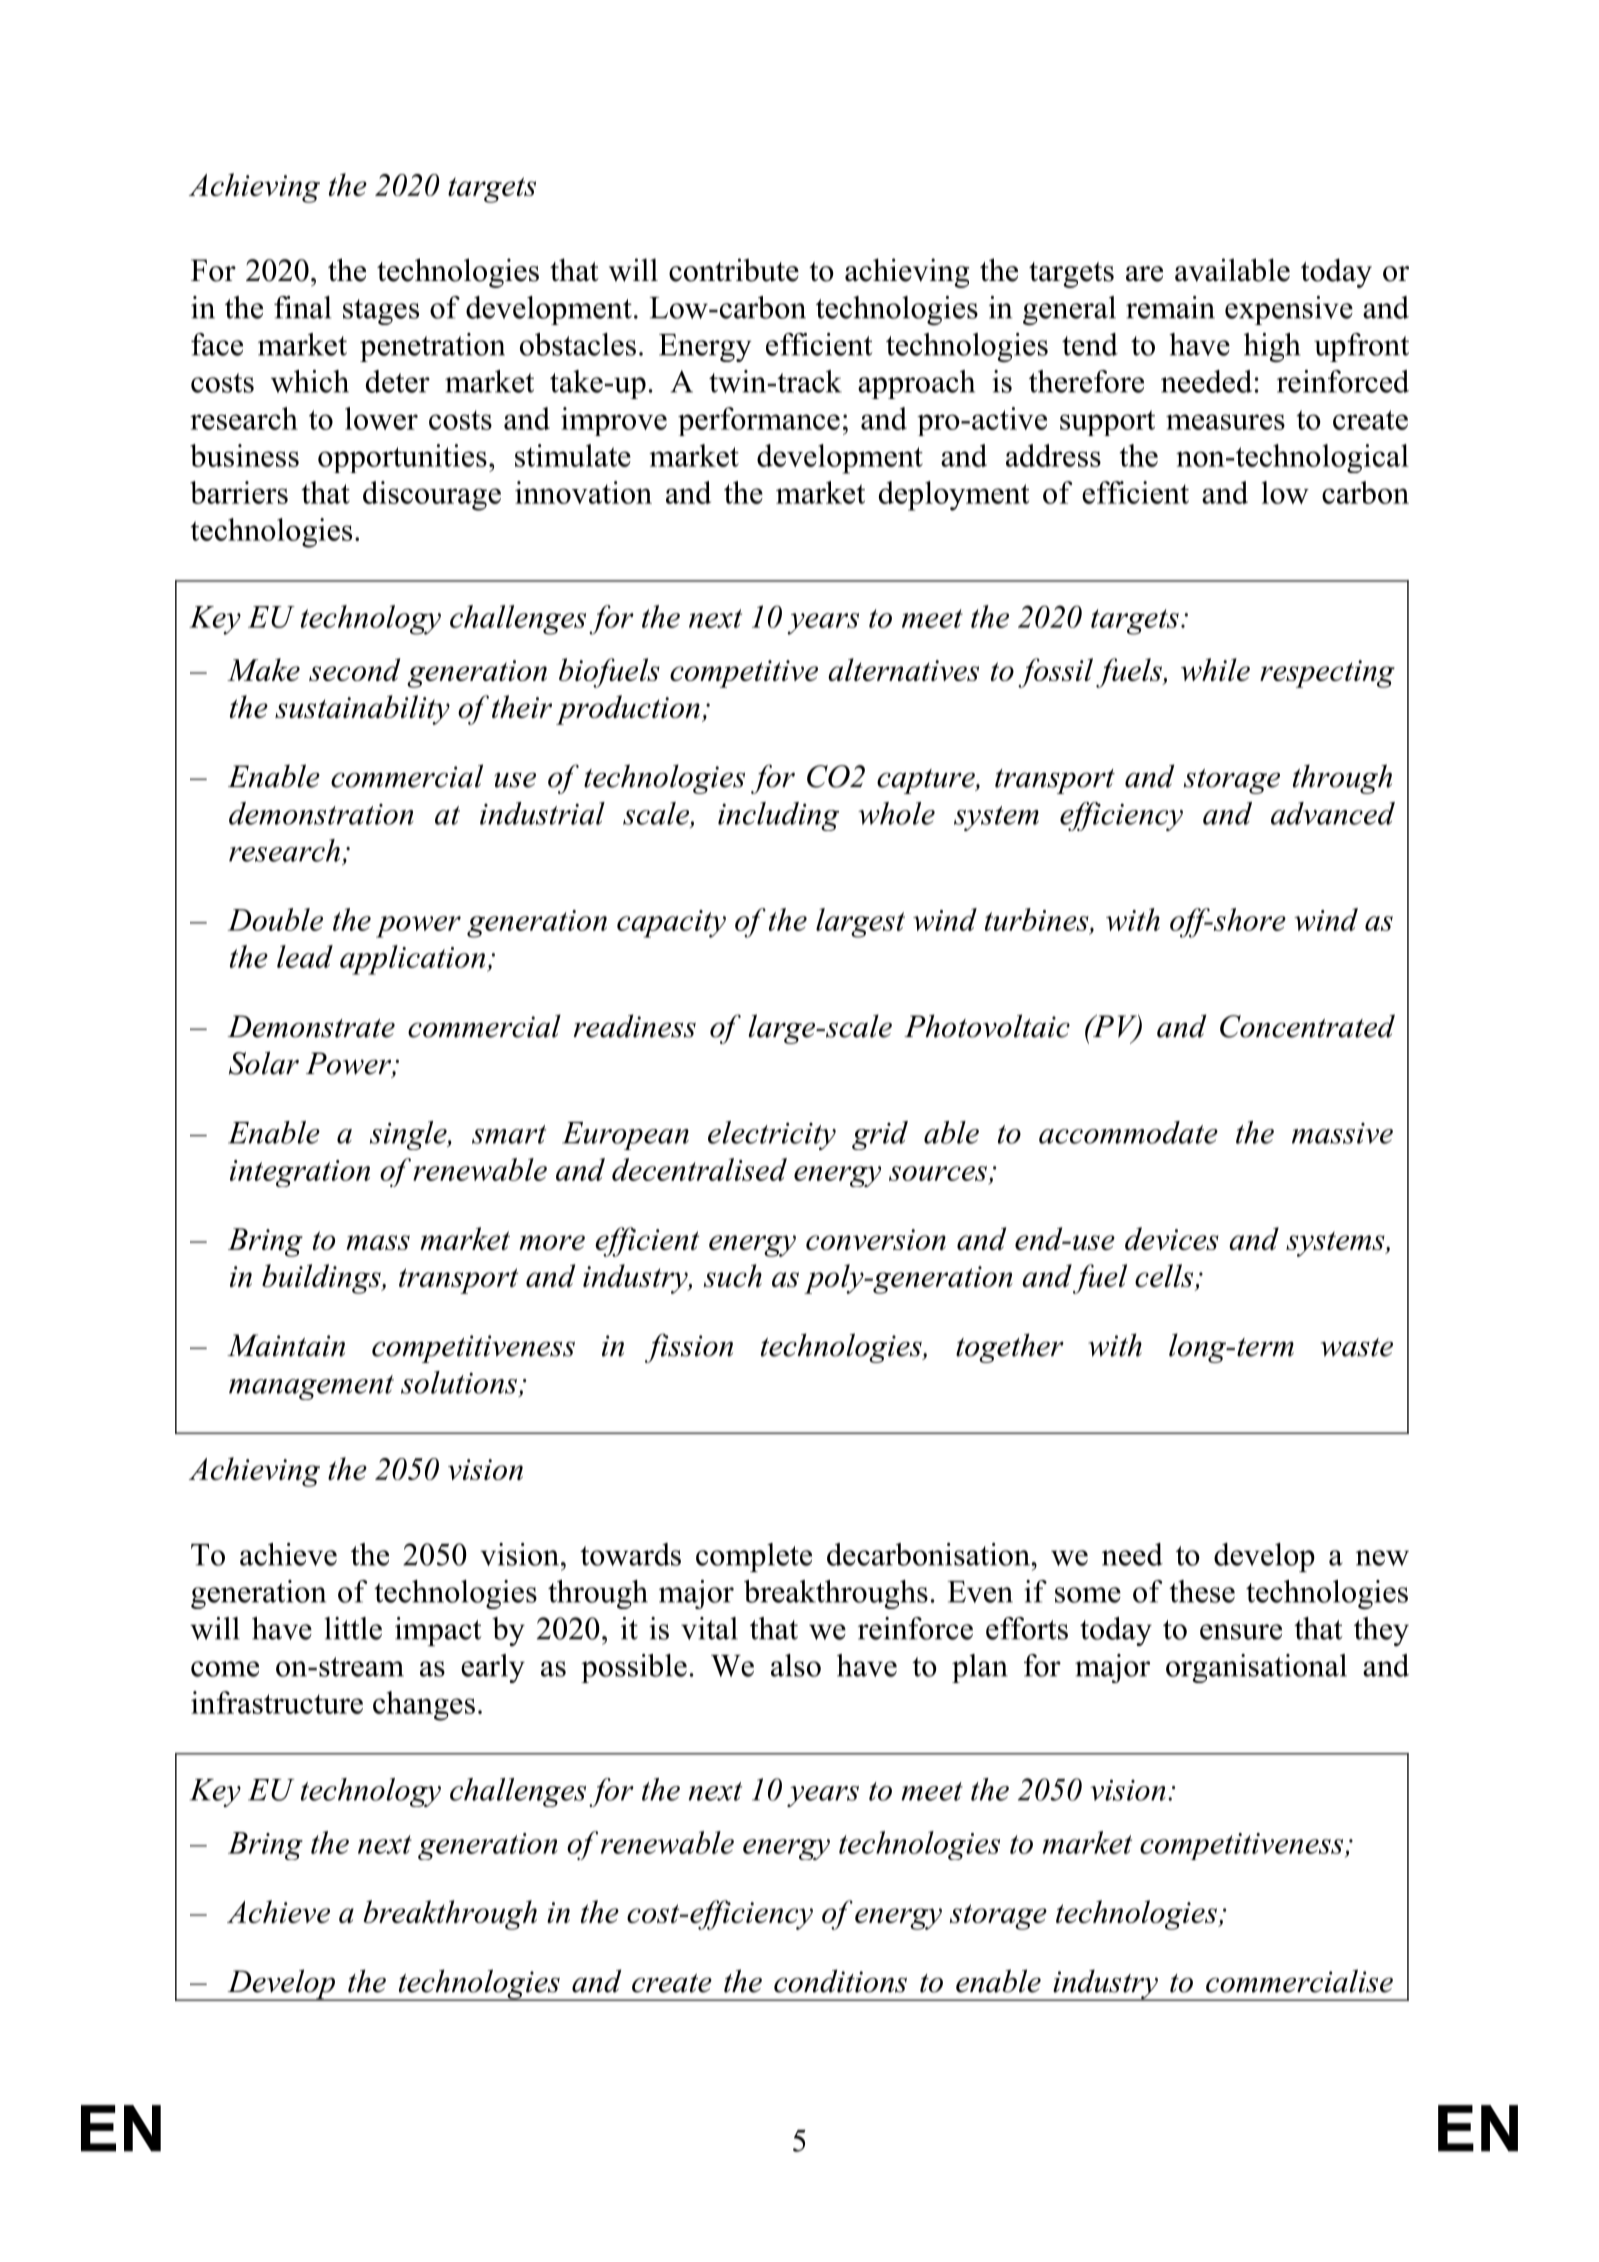 The width and height of the screenshot is (1599, 2262). What do you see at coordinates (733, 1275) in the screenshot?
I see `such` at bounding box center [733, 1275].
